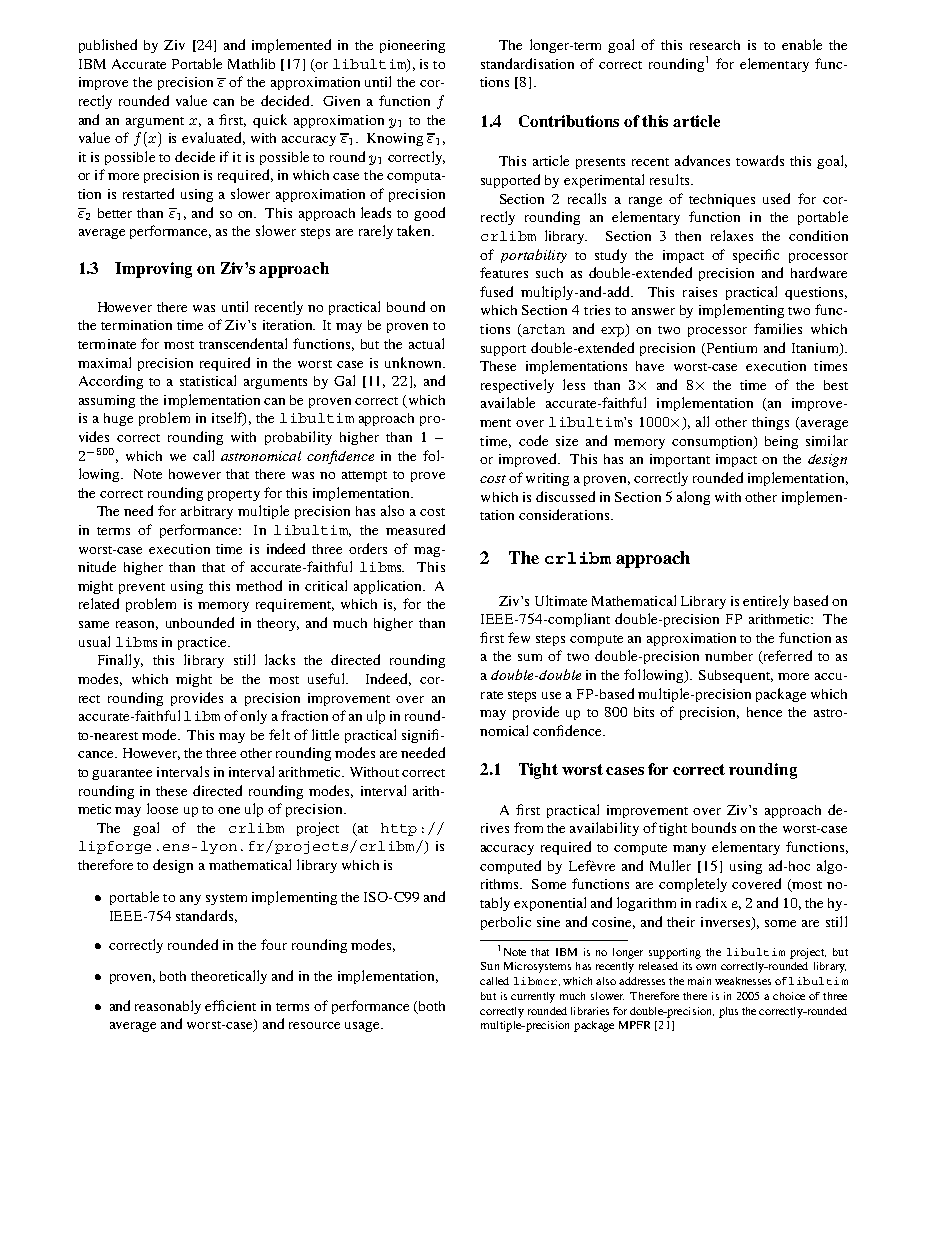  Describe the element at coordinates (412, 46) in the screenshot. I see `pioneering` at that location.
